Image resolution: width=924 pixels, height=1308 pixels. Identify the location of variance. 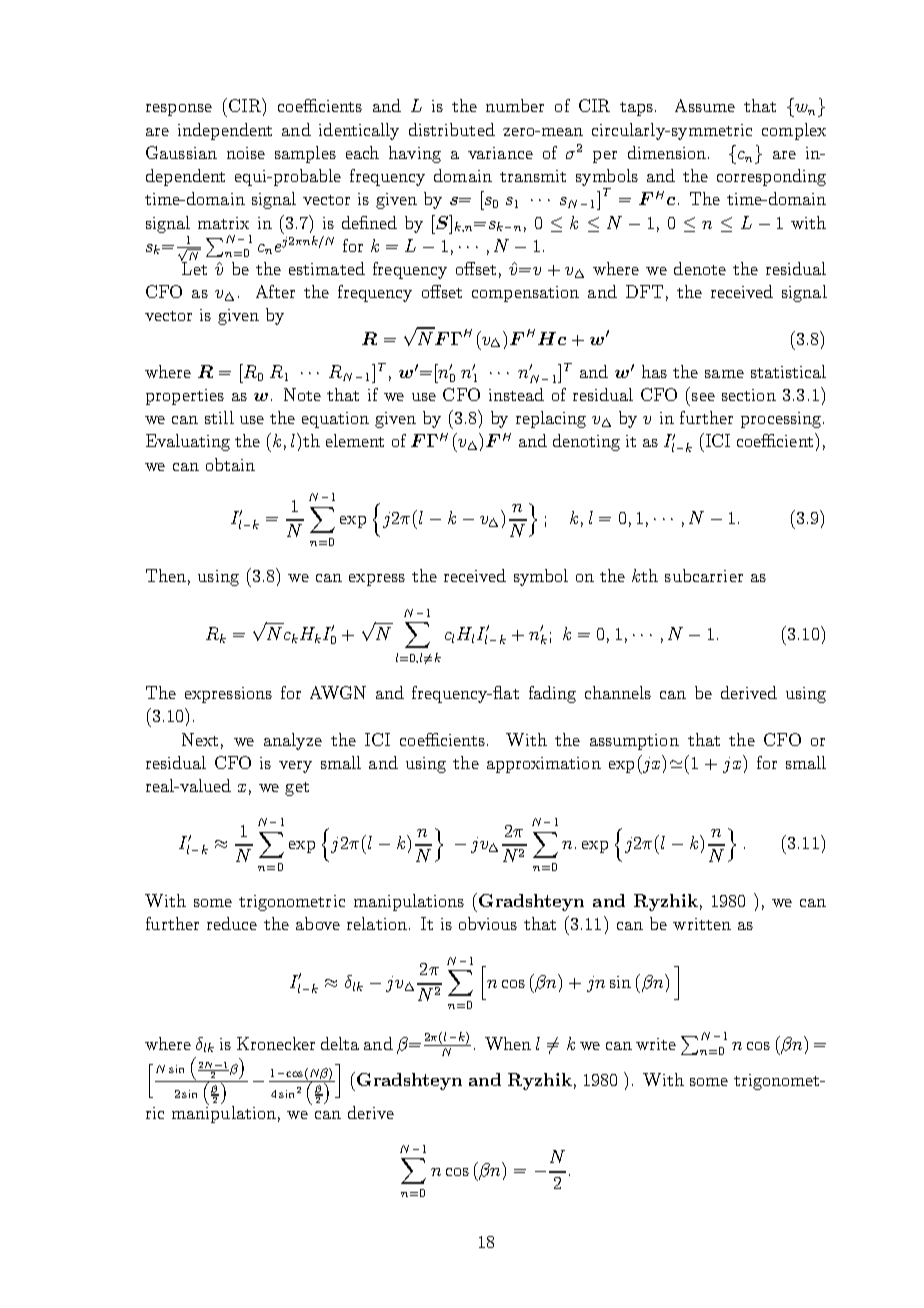
(500, 153).
